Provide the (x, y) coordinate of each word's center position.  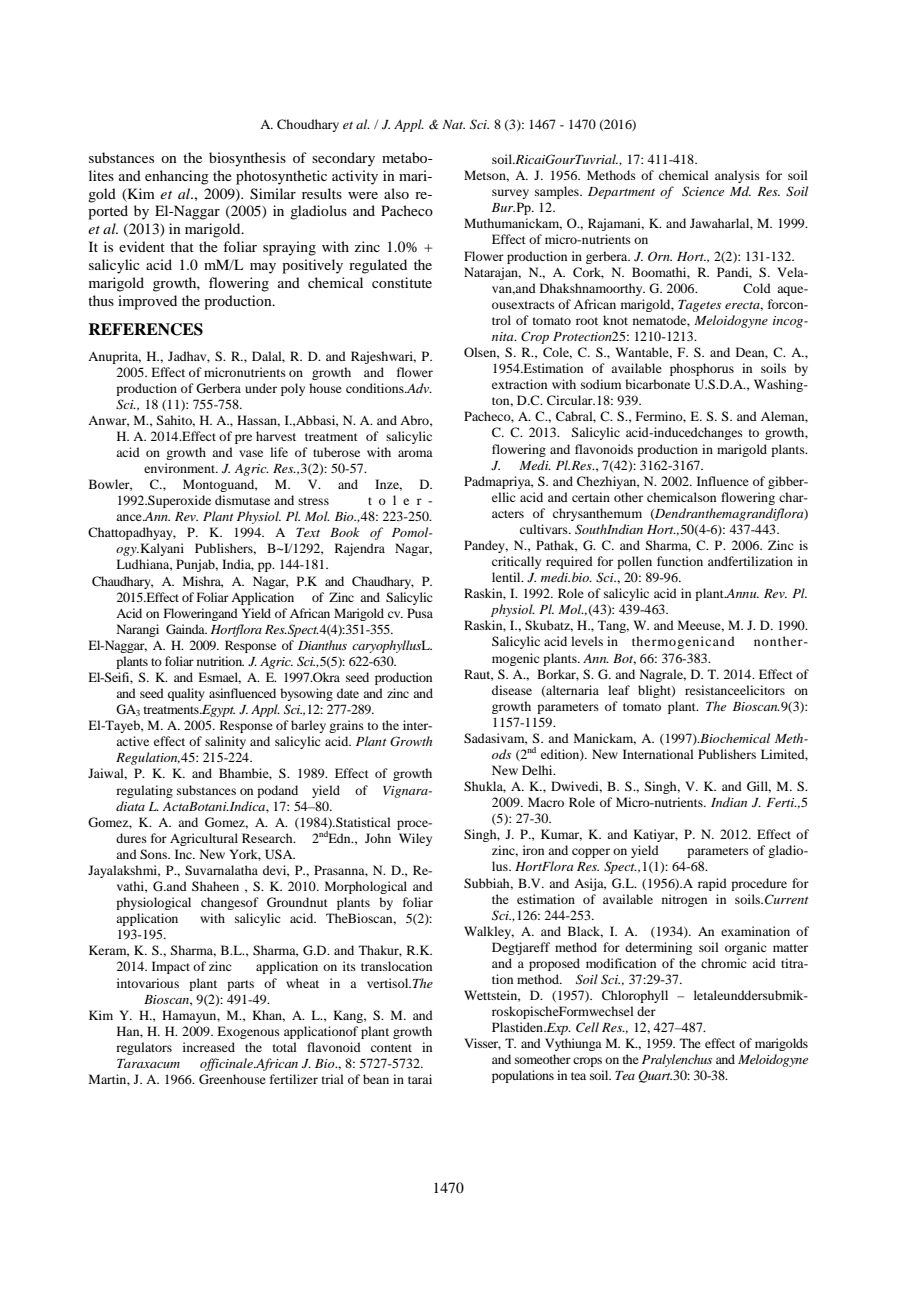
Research (268, 838)
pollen (634, 562)
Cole (557, 353)
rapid (712, 884)
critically (516, 562)
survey (510, 194)
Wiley (415, 839)
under (261, 388)
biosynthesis (247, 159)
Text (308, 532)
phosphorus (702, 369)
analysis (737, 176)
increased (209, 1047)
